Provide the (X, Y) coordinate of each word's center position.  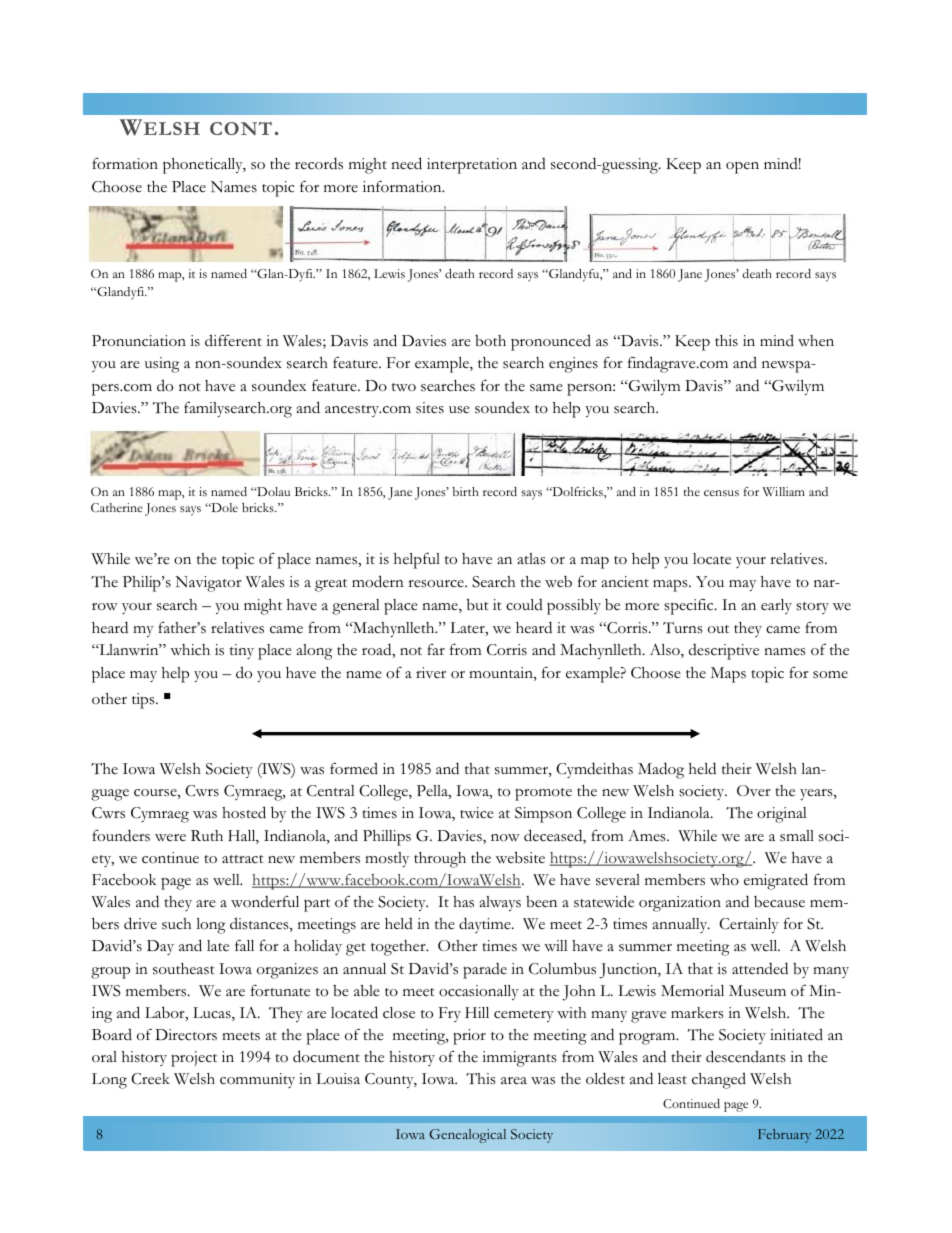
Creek (150, 1079)
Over (754, 791)
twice (477, 813)
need (406, 163)
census (721, 493)
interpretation (472, 166)
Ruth (207, 835)
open (742, 167)
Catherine (116, 507)
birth (465, 491)
